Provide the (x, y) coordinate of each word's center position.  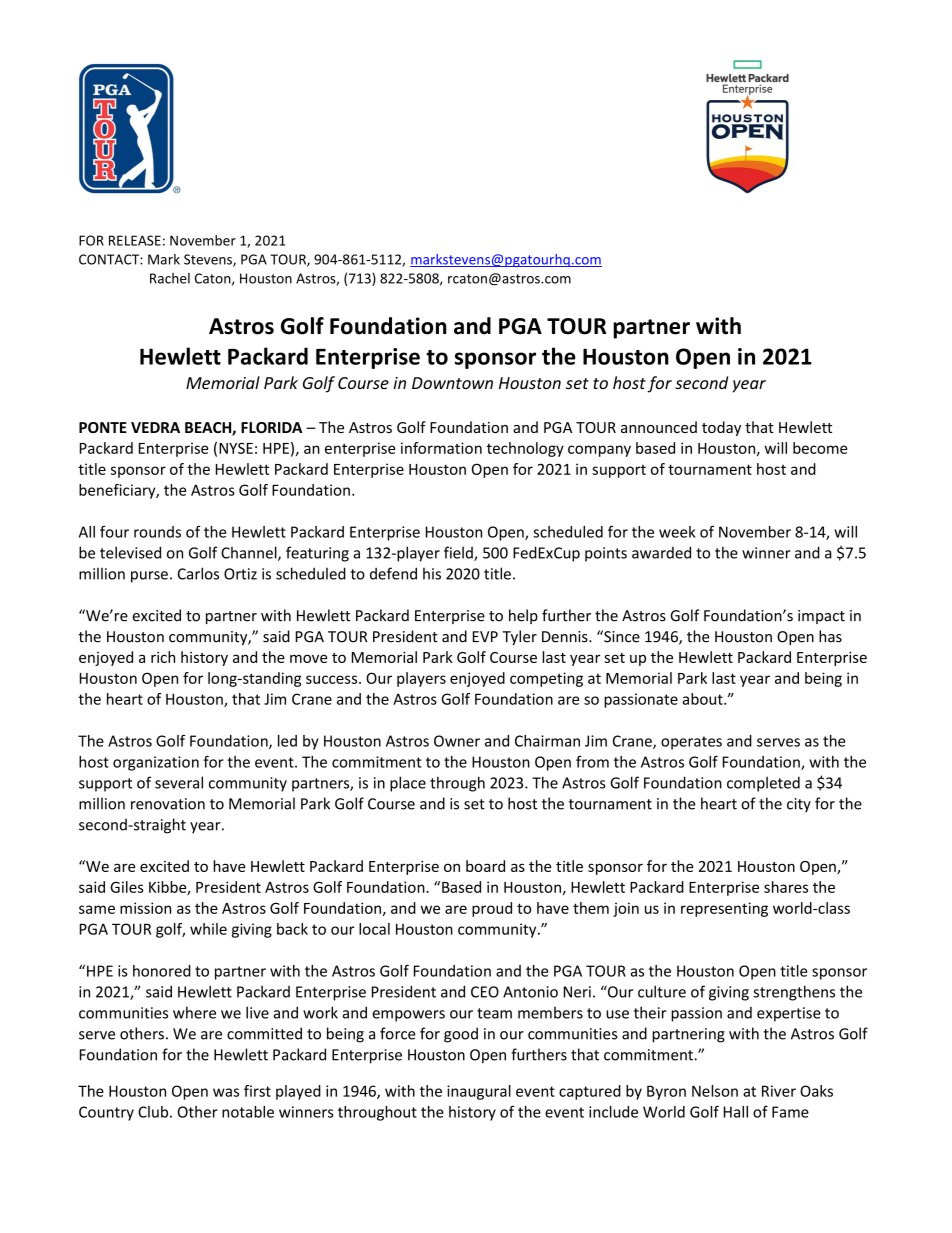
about (703, 699)
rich (163, 657)
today (721, 428)
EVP (485, 636)
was (226, 1092)
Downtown (452, 383)
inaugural (479, 1092)
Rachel (170, 278)
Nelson (715, 1091)
